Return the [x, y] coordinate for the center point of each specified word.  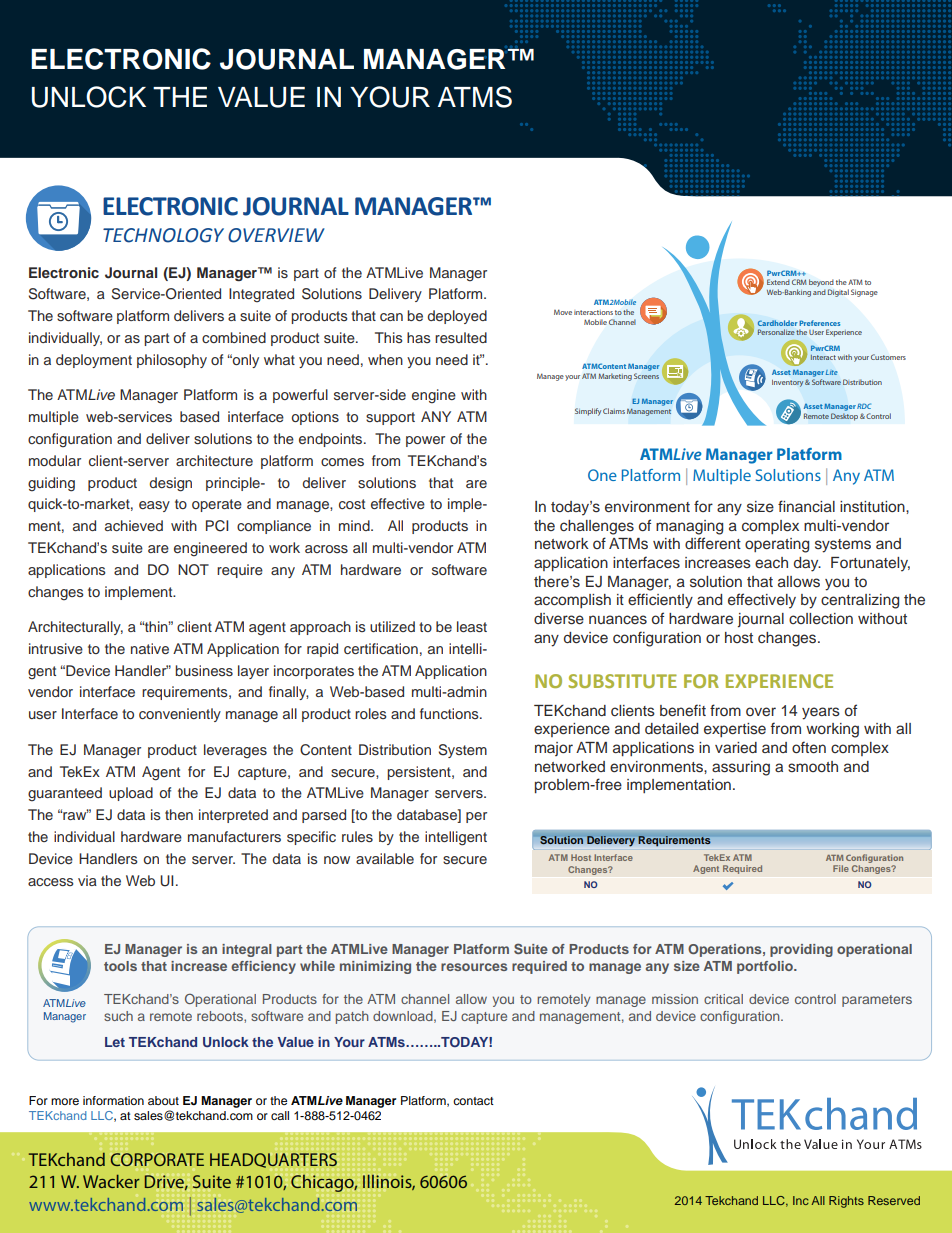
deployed [457, 317]
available [385, 858]
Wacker [111, 1181]
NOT [193, 570]
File [841, 868]
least [472, 626]
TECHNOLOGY [163, 235]
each [771, 563]
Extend [778, 282]
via [87, 880]
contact [473, 1101]
